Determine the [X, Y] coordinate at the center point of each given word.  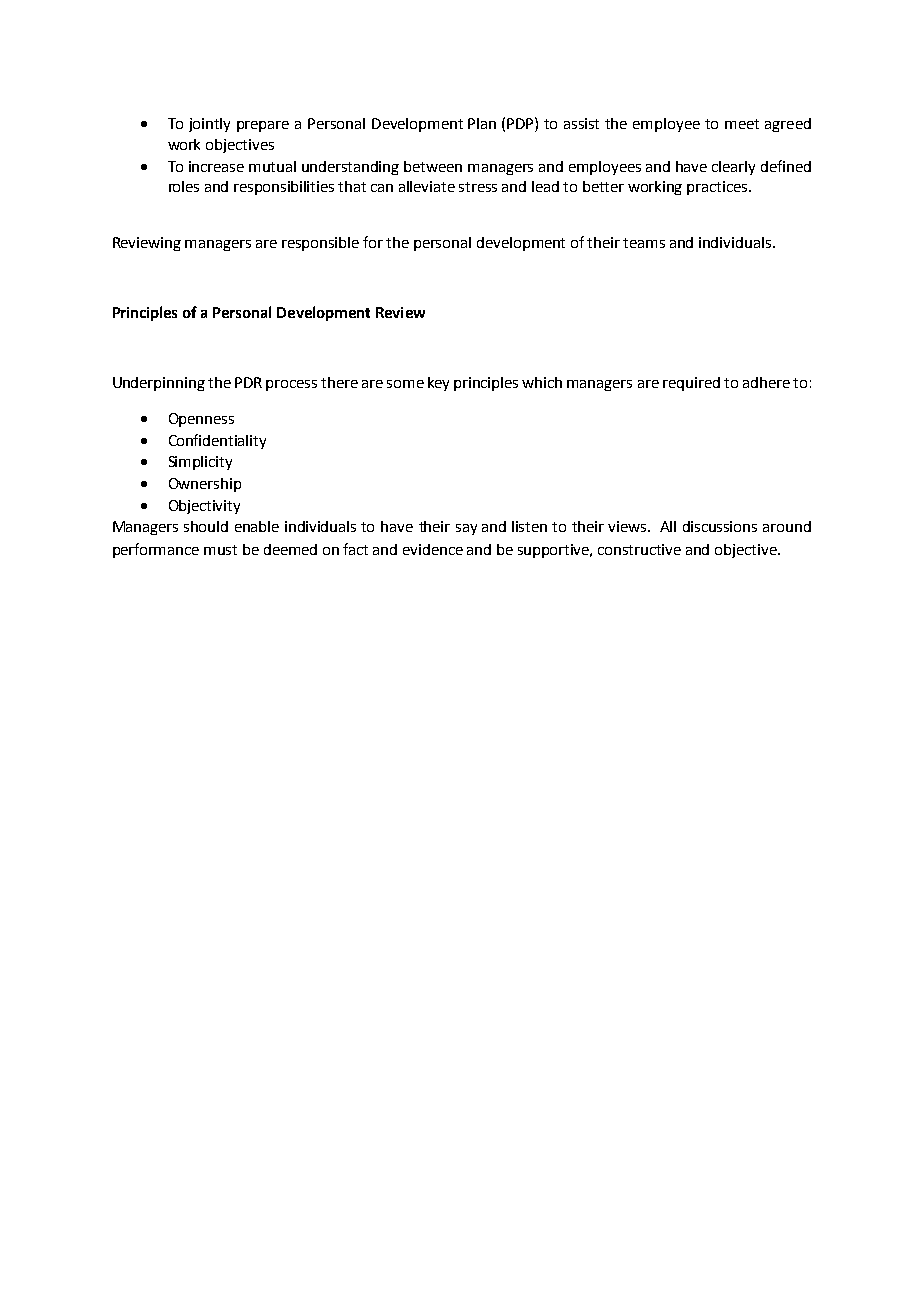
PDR [248, 382]
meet [742, 124]
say [466, 529]
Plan [482, 123]
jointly [209, 125]
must [220, 550]
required [691, 384]
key [438, 384]
